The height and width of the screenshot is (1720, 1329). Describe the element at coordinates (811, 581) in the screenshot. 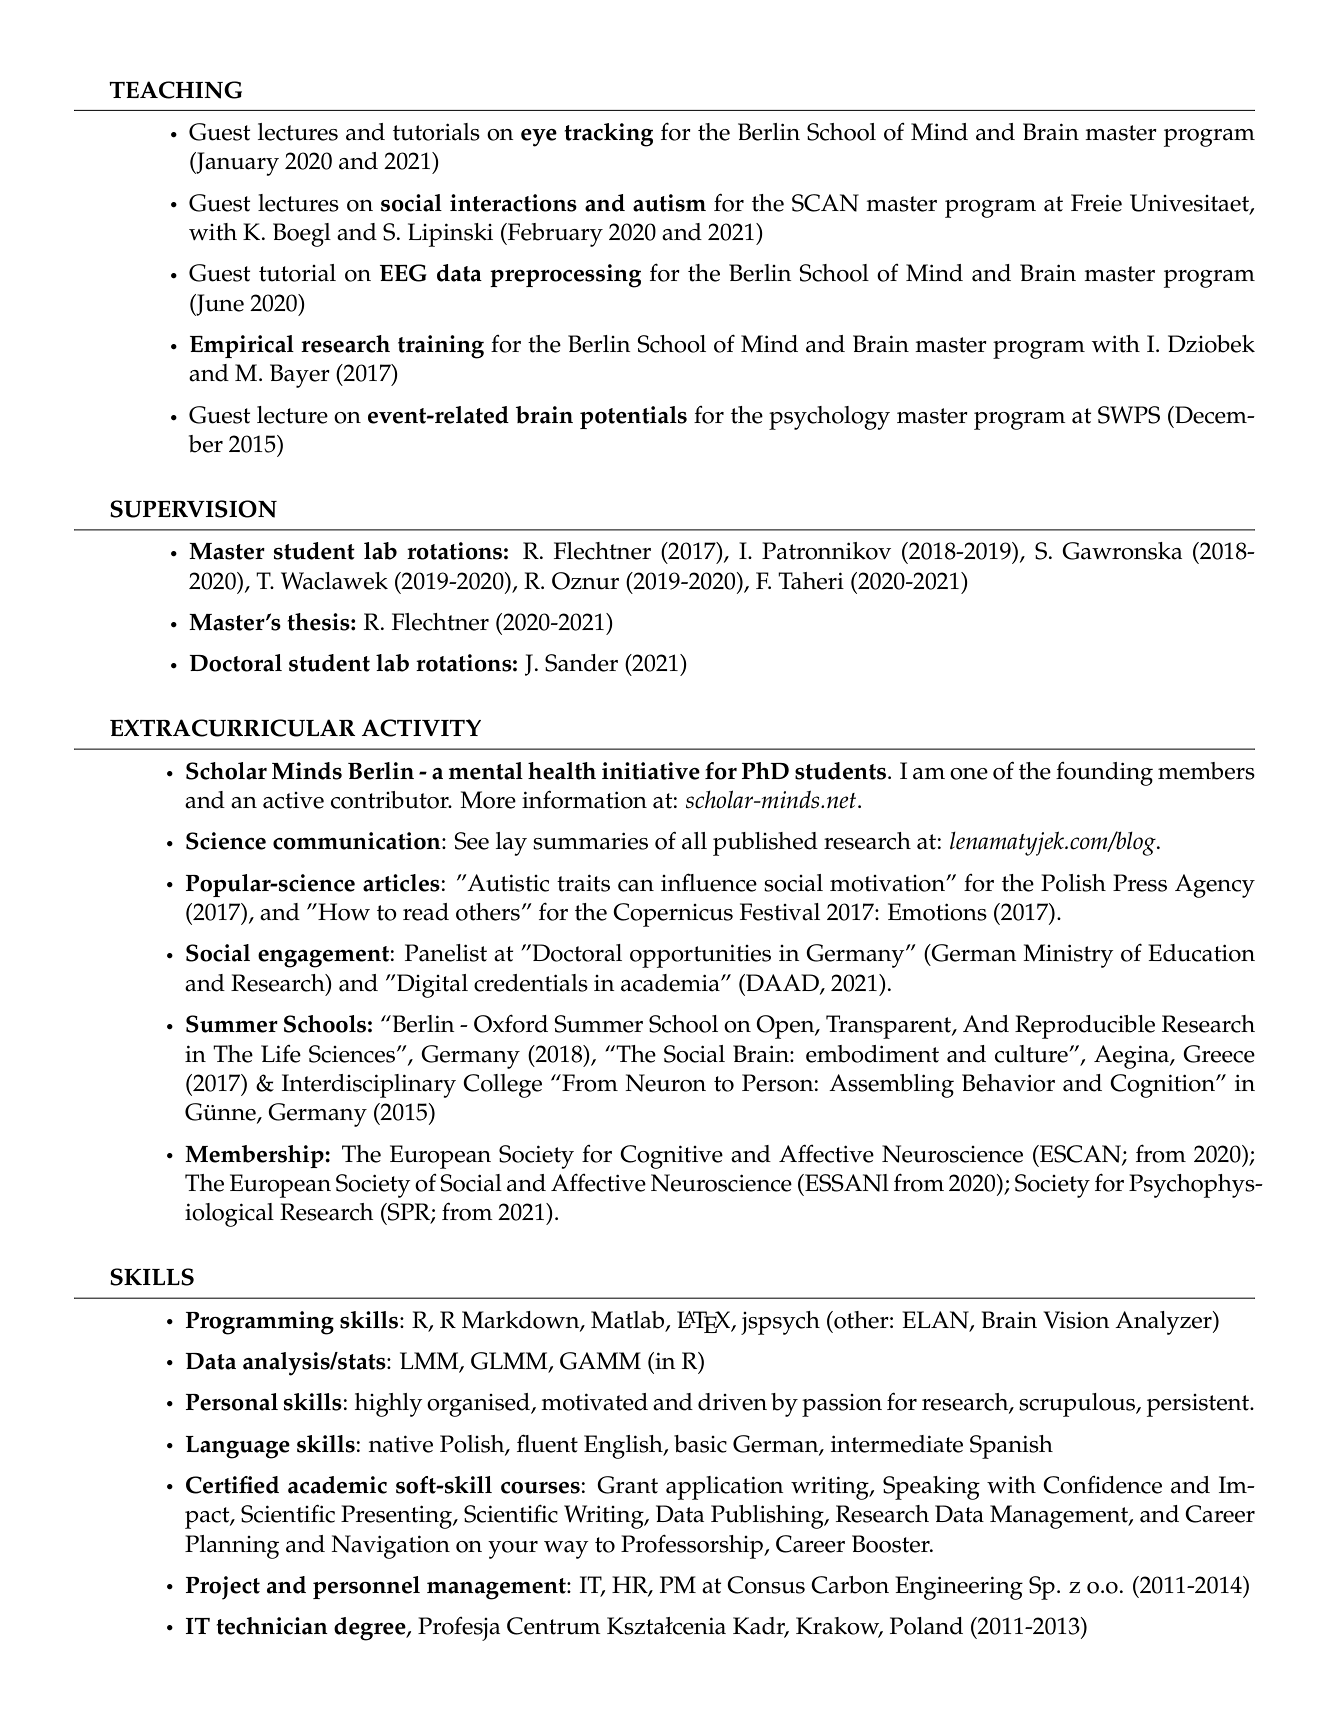

I see `Taheri` at that location.
